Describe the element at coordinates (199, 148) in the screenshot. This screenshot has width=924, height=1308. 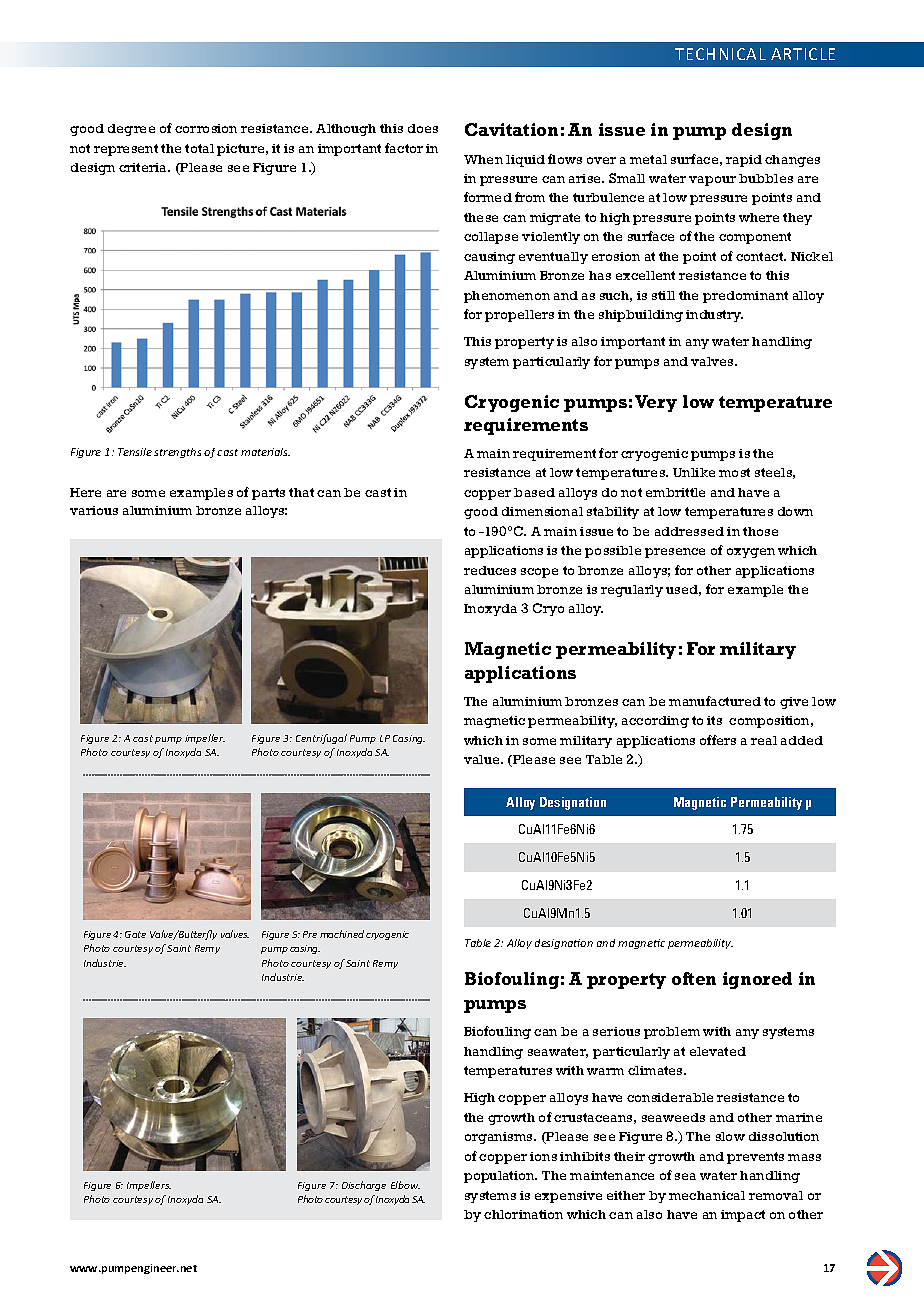
I see `total` at that location.
